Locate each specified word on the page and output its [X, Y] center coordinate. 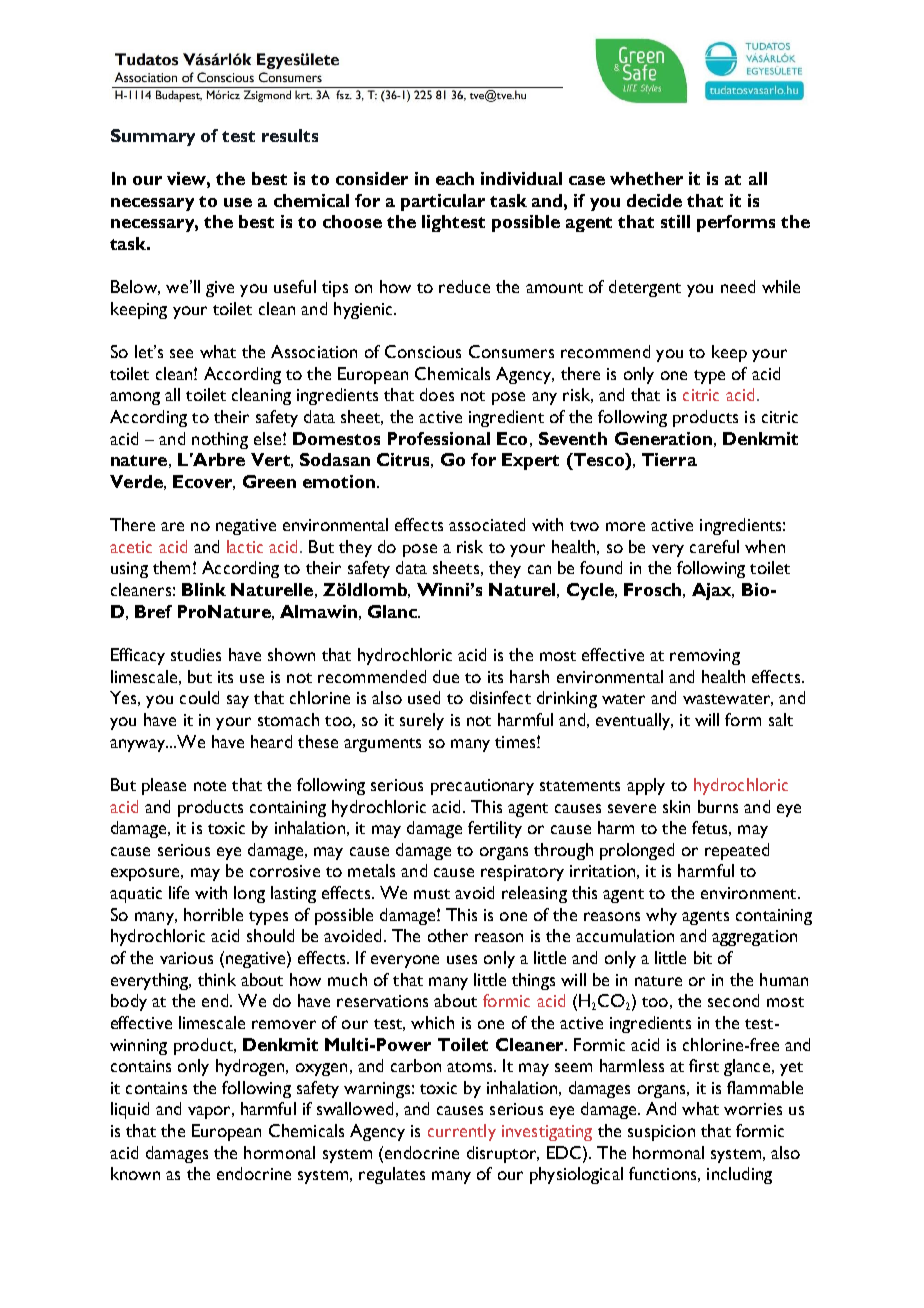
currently [462, 1132]
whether [646, 178]
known [135, 1173]
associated [487, 524]
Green [269, 481]
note [210, 786]
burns [718, 806]
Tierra [669, 459]
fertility [495, 829]
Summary [153, 137]
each [455, 178]
